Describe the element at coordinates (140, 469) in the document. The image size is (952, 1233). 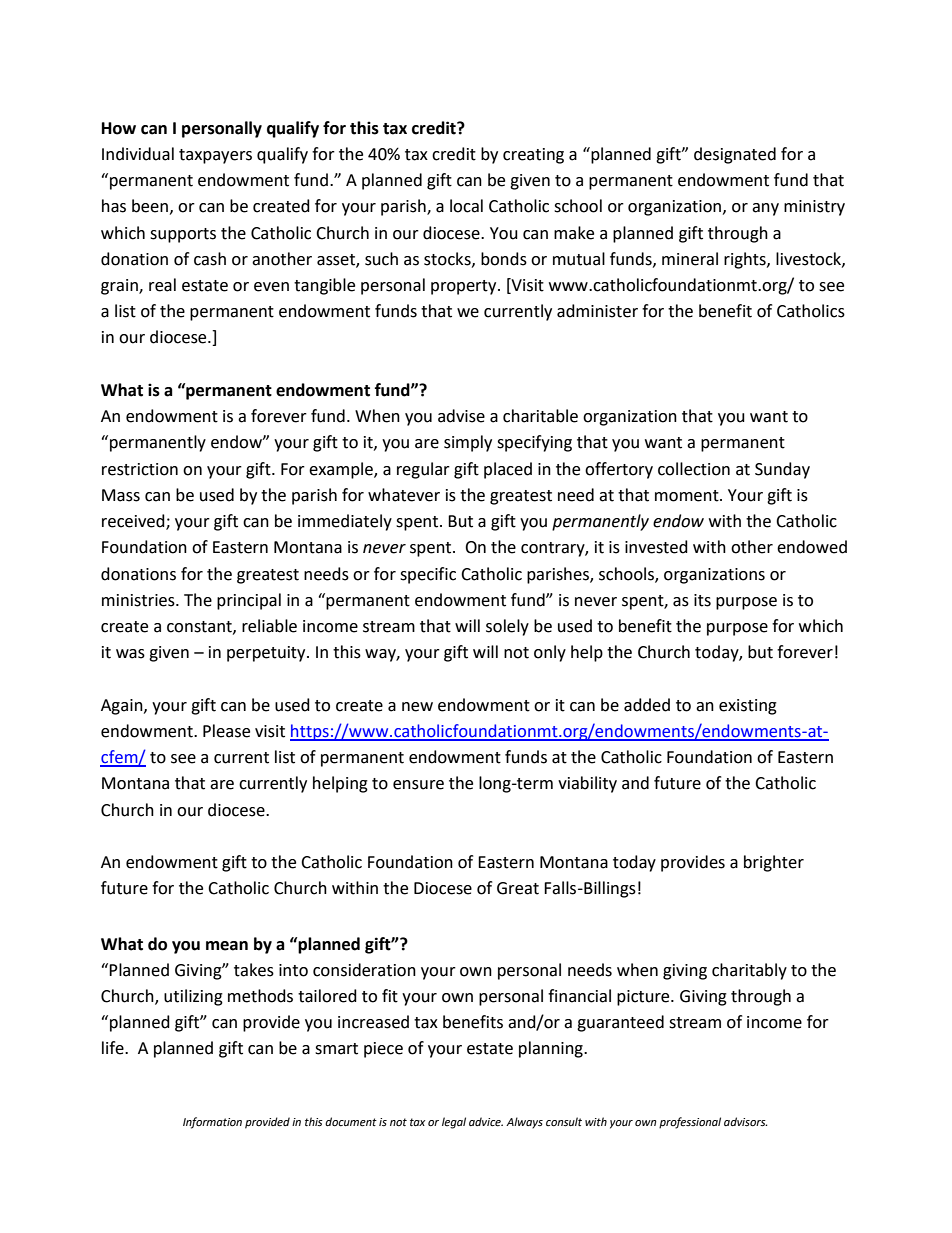
I see `restriction` at that location.
